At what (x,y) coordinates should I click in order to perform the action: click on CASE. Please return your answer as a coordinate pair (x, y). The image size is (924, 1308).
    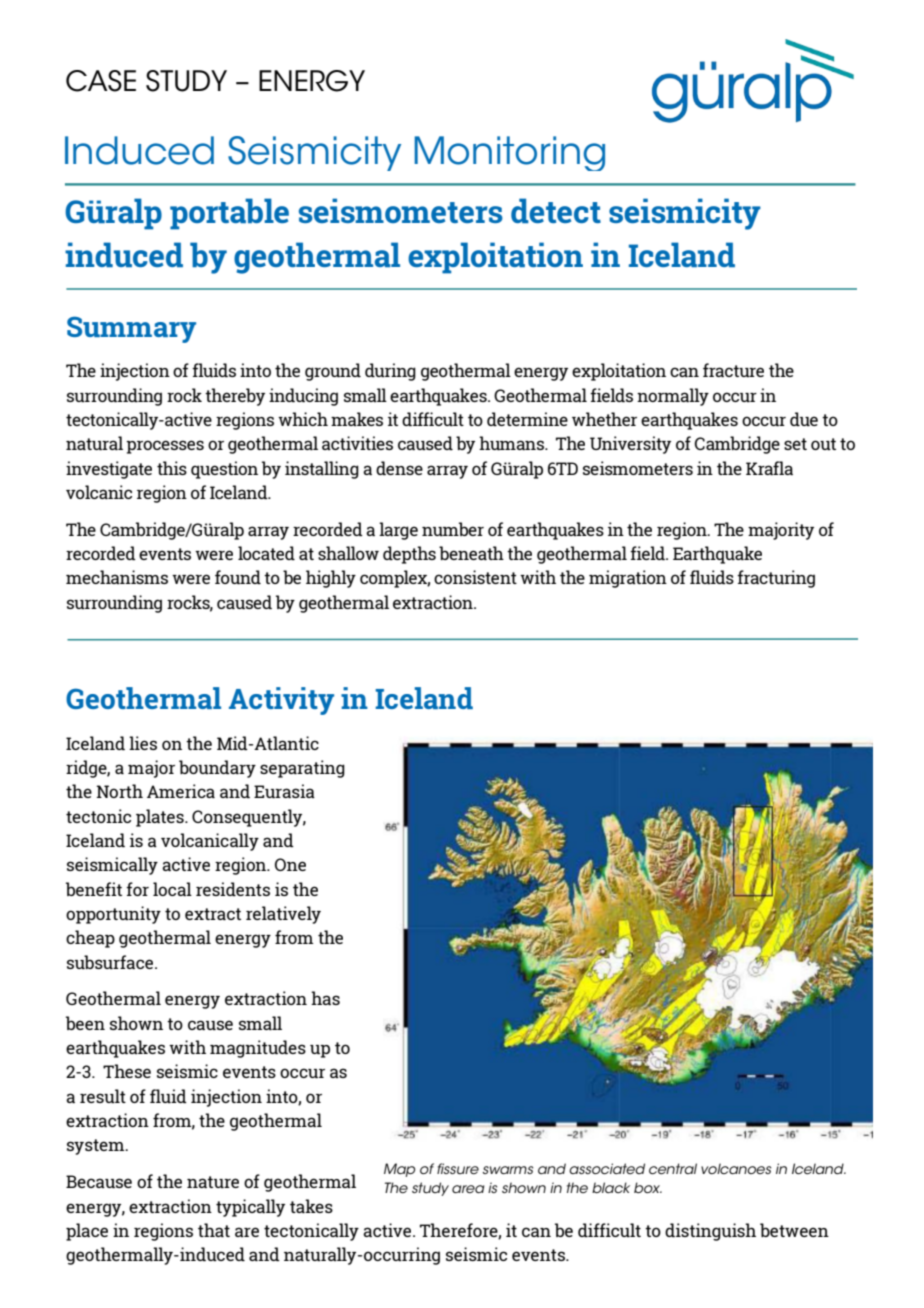
    Looking at the image, I should click on (101, 81).
